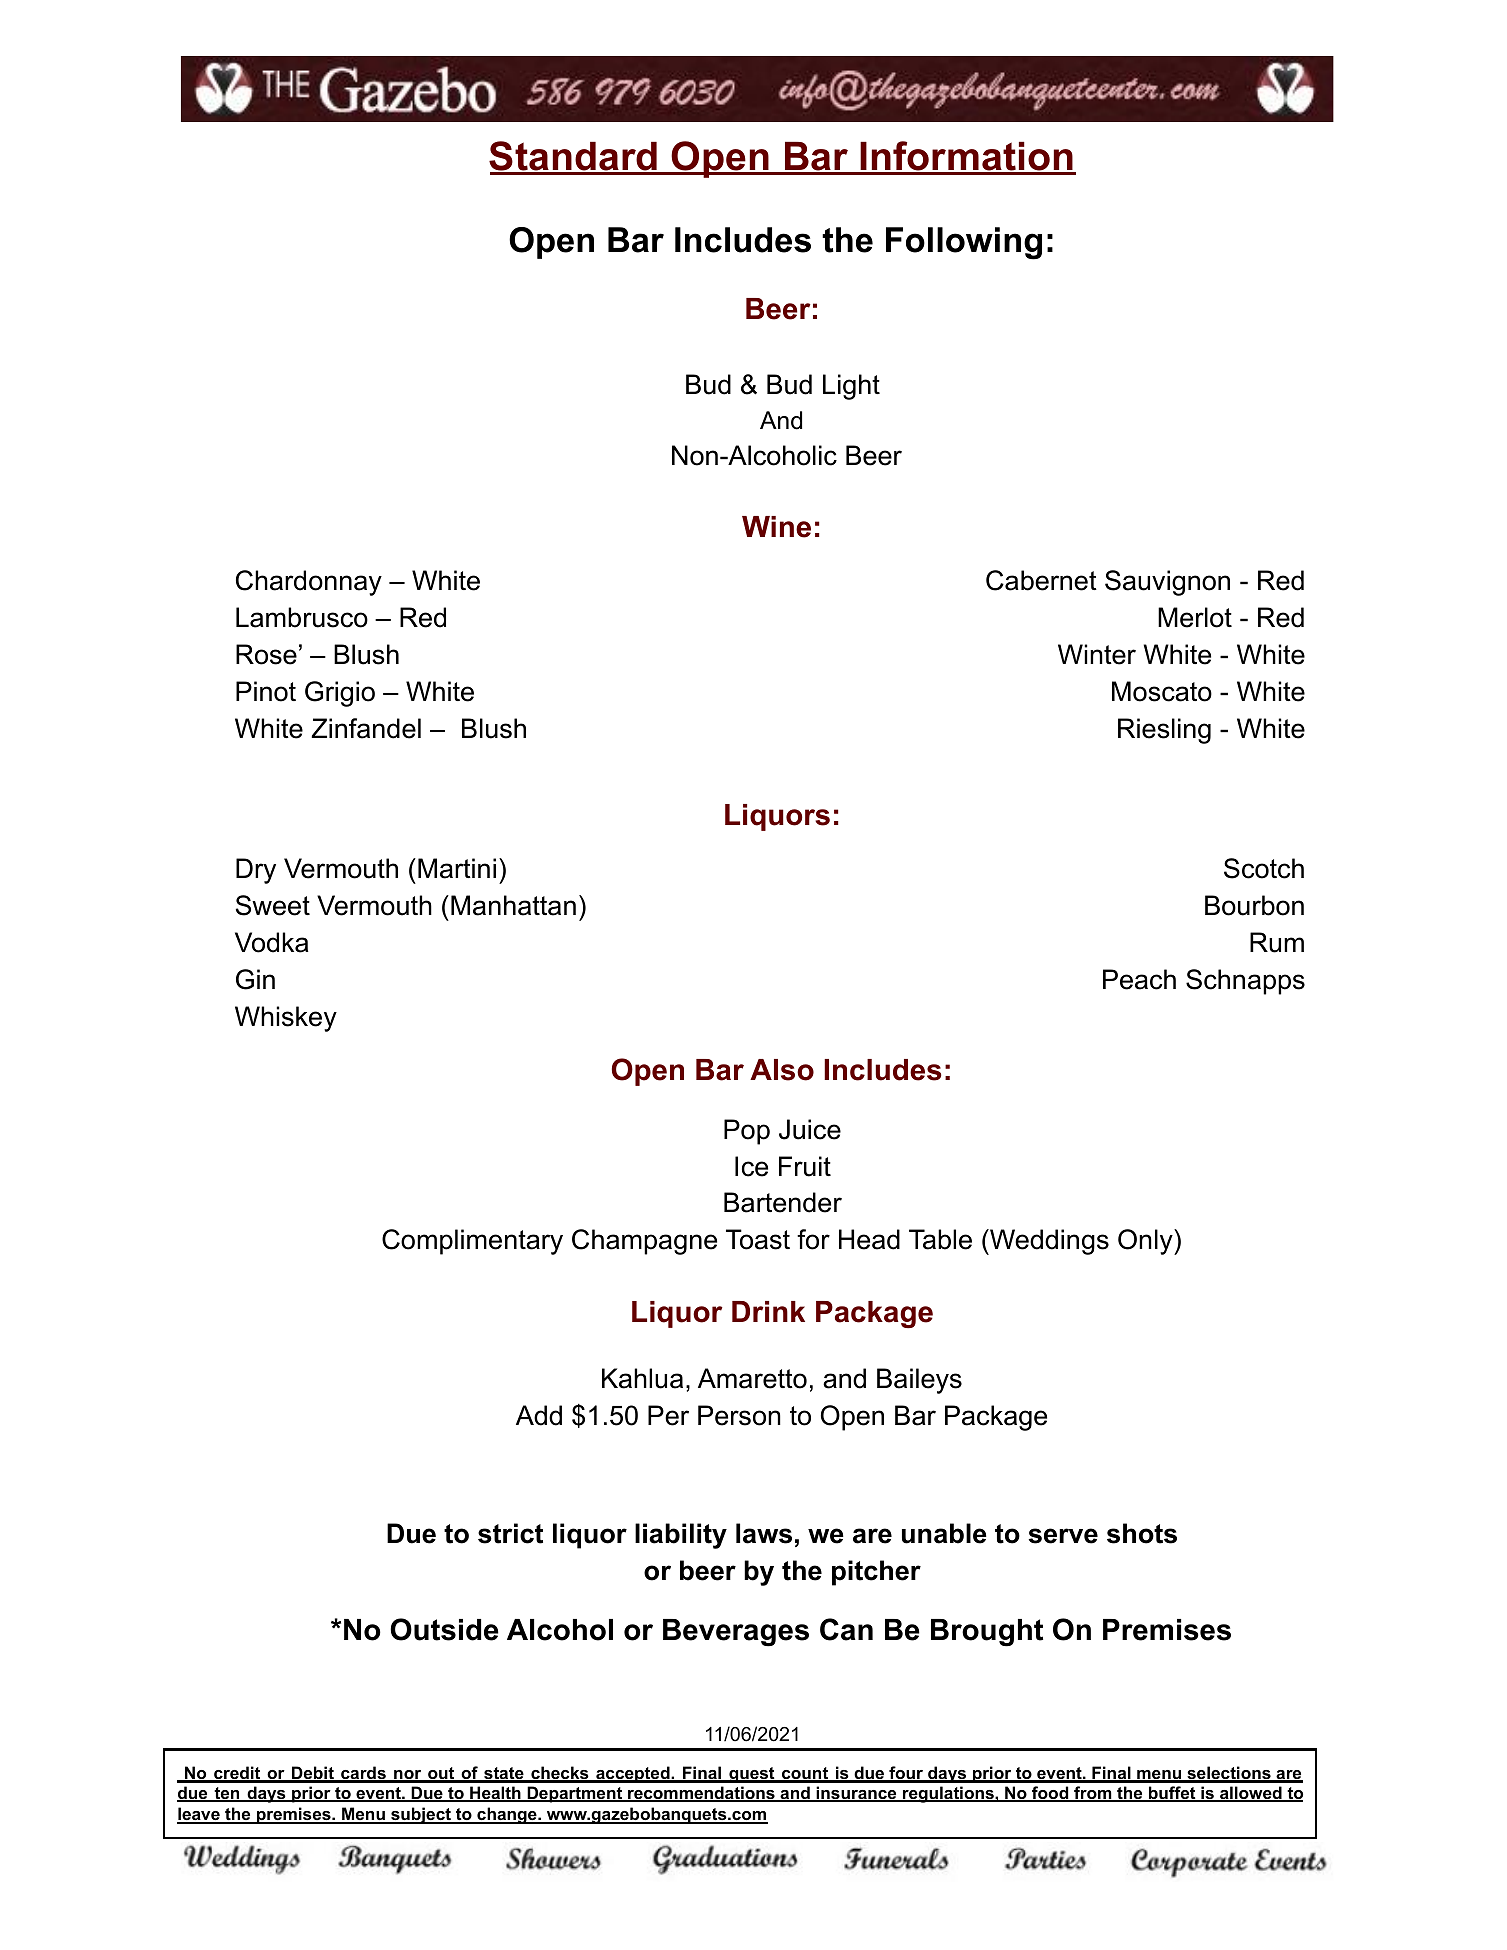 The image size is (1507, 1950). Describe the element at coordinates (286, 1019) in the screenshot. I see `Whiskey` at that location.
